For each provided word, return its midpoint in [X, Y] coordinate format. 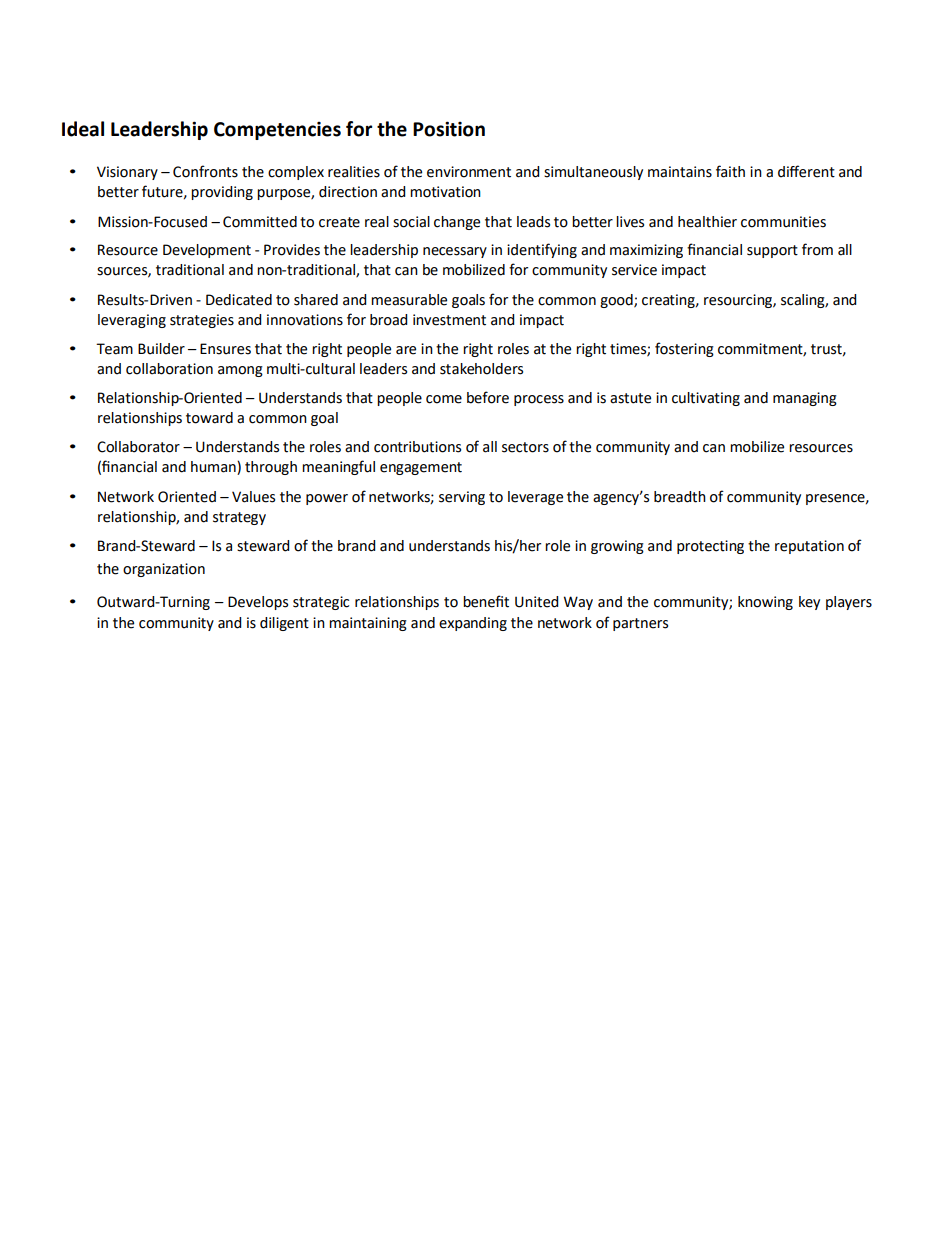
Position [449, 129]
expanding [473, 624]
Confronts [205, 171]
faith [730, 171]
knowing [765, 603]
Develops [258, 603]
